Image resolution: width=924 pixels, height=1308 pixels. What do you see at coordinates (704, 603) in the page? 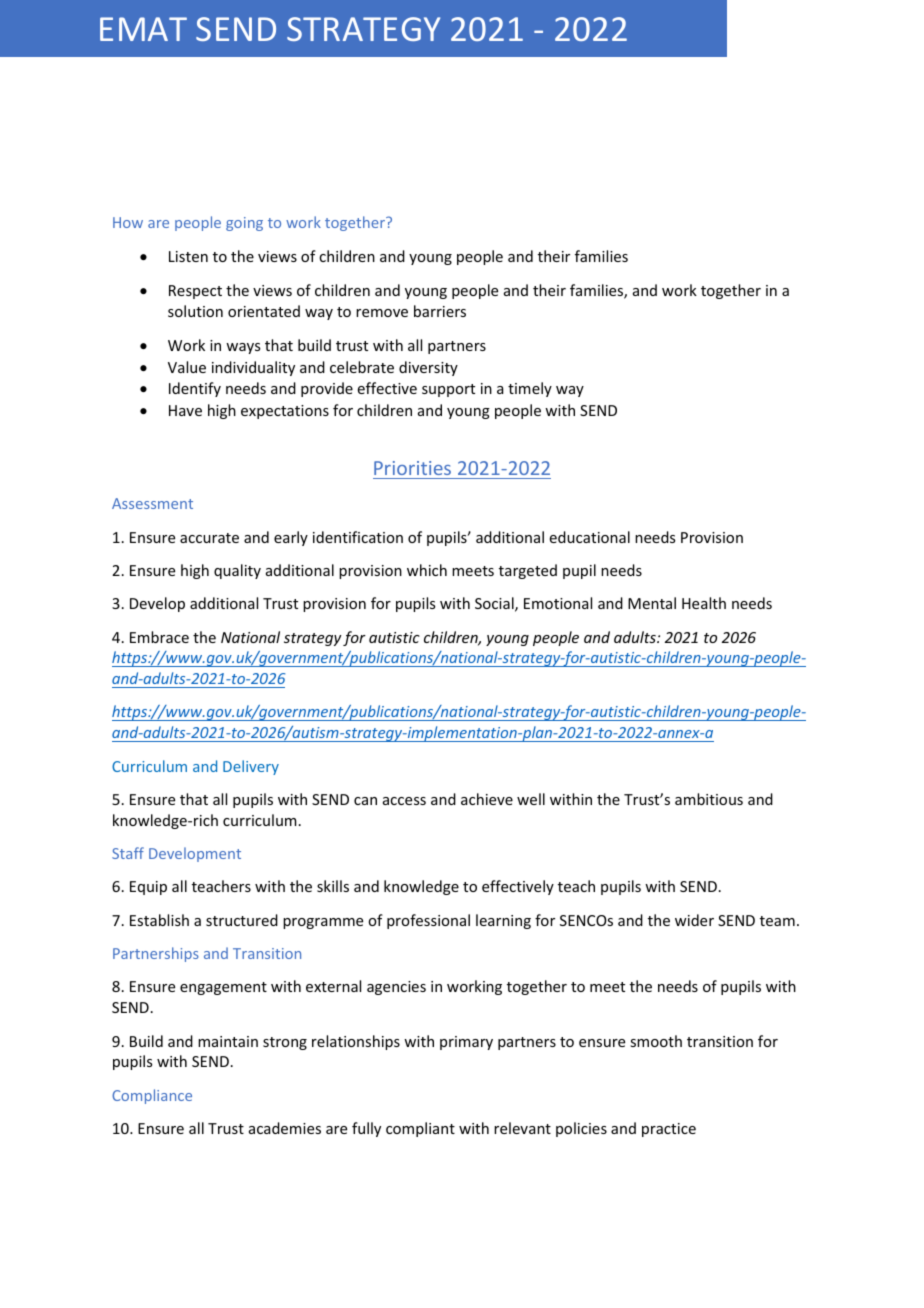
I see `Health` at bounding box center [704, 603].
